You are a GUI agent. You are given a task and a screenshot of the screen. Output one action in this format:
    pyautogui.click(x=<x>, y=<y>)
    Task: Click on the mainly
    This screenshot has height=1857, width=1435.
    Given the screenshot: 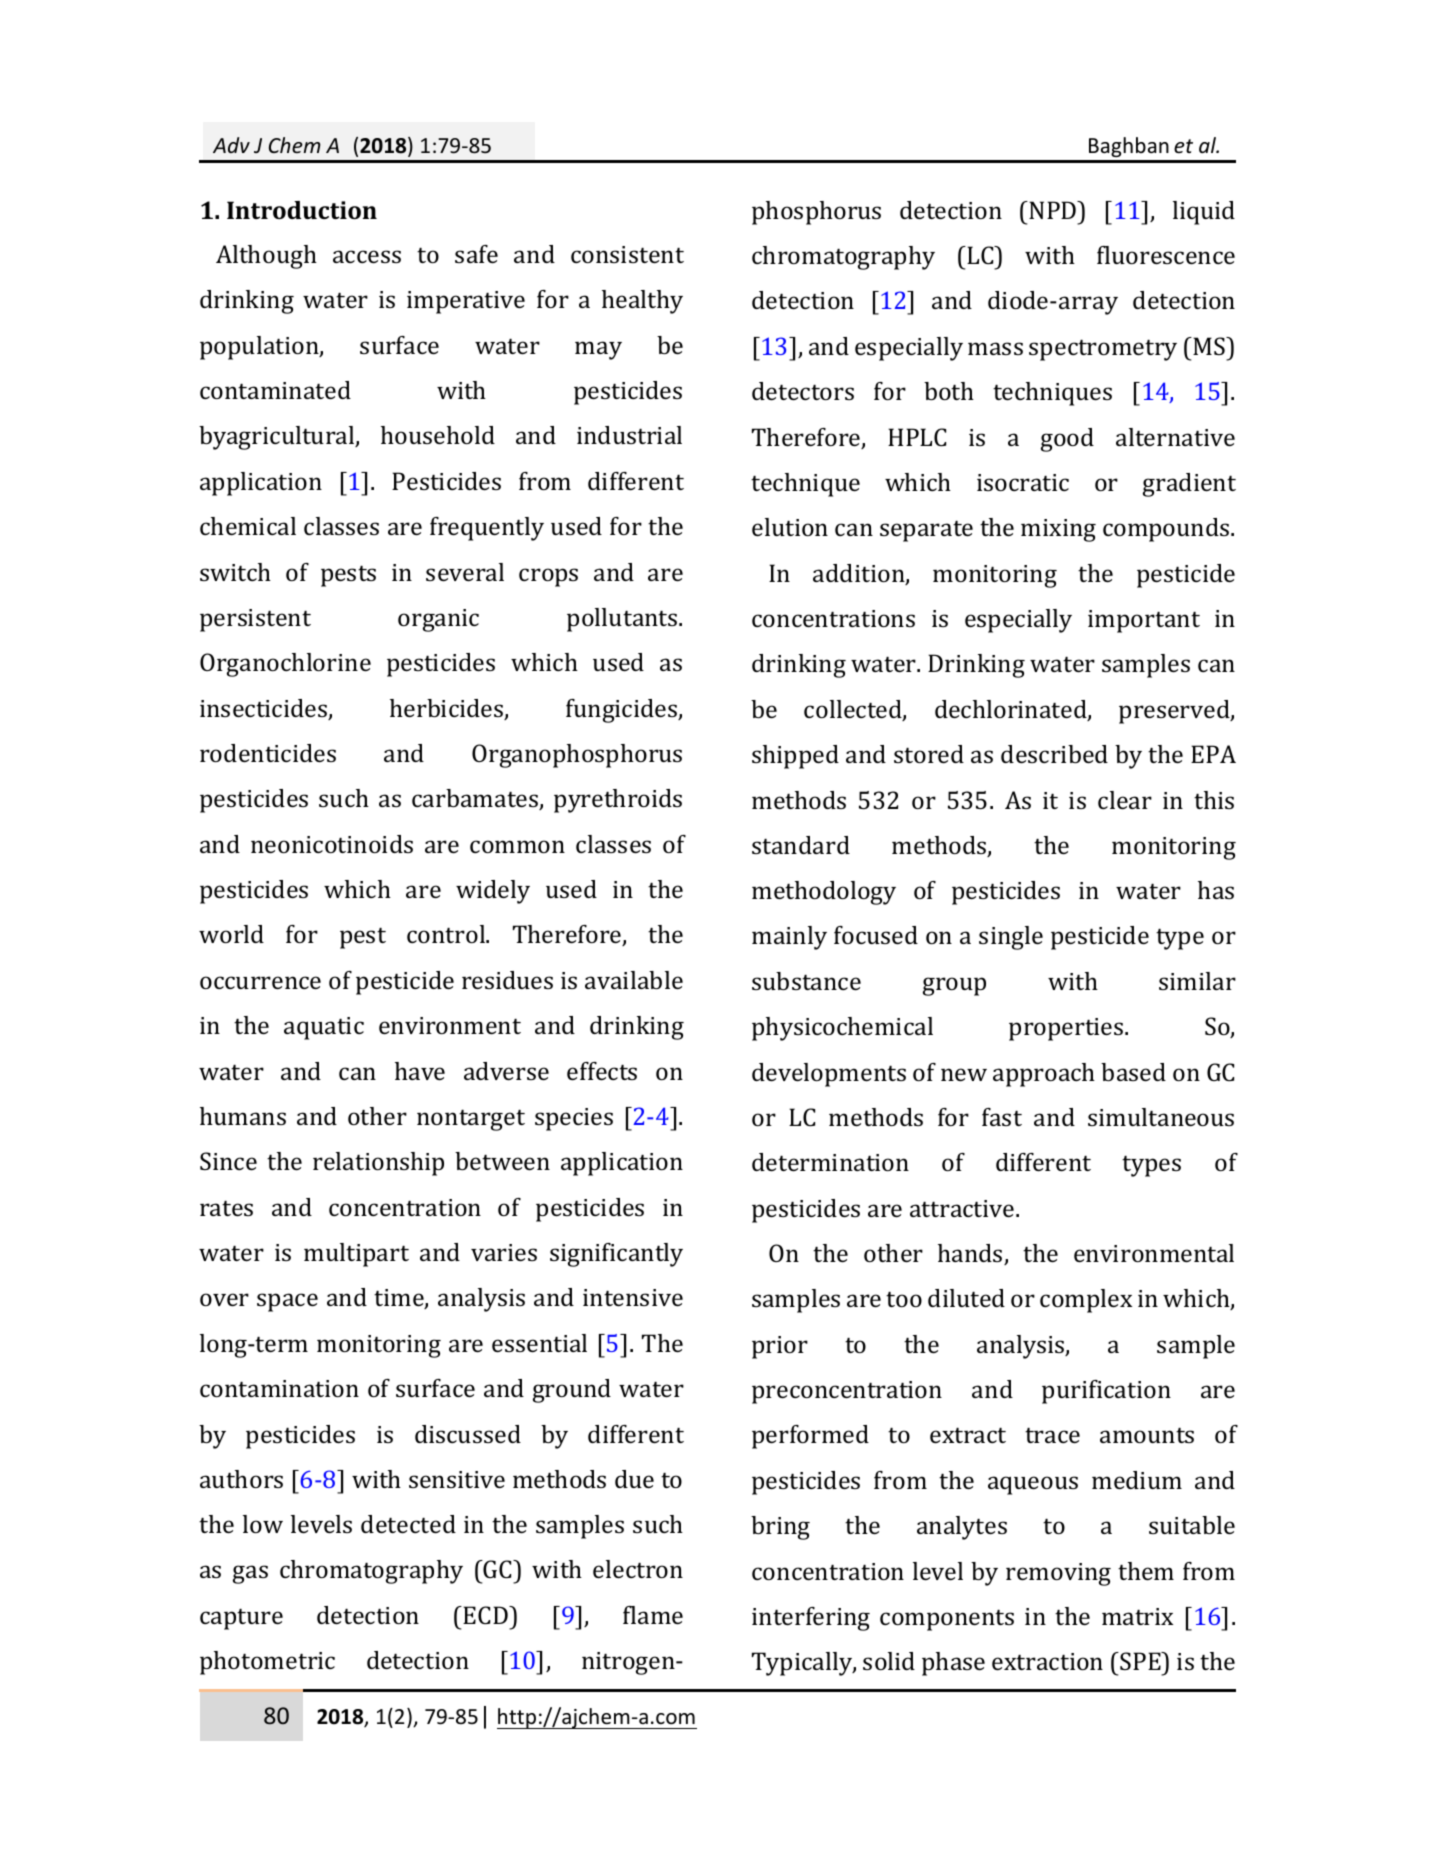 What is the action you would take?
    pyautogui.click(x=789, y=938)
